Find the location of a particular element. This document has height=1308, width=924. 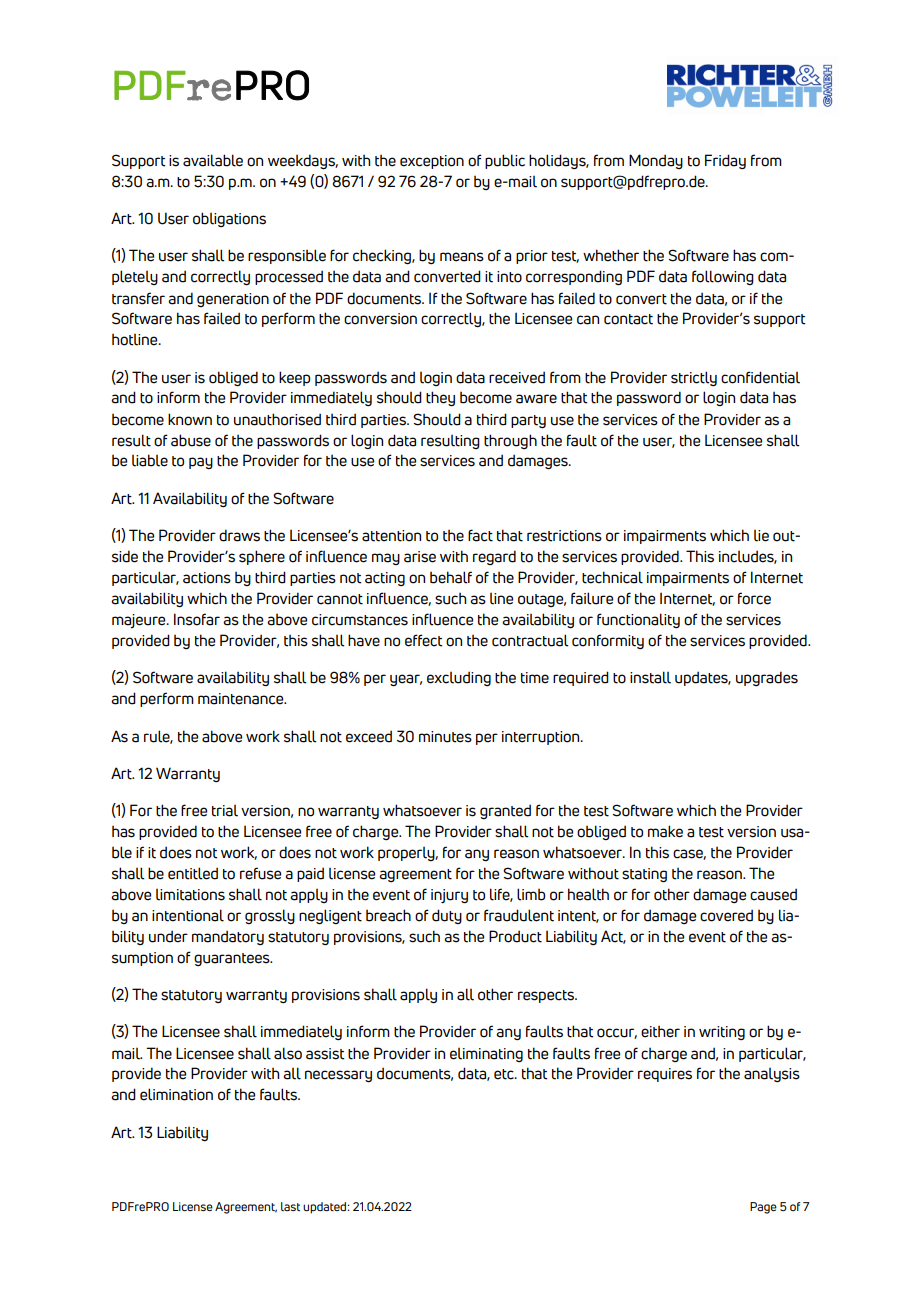

duty is located at coordinates (447, 916).
